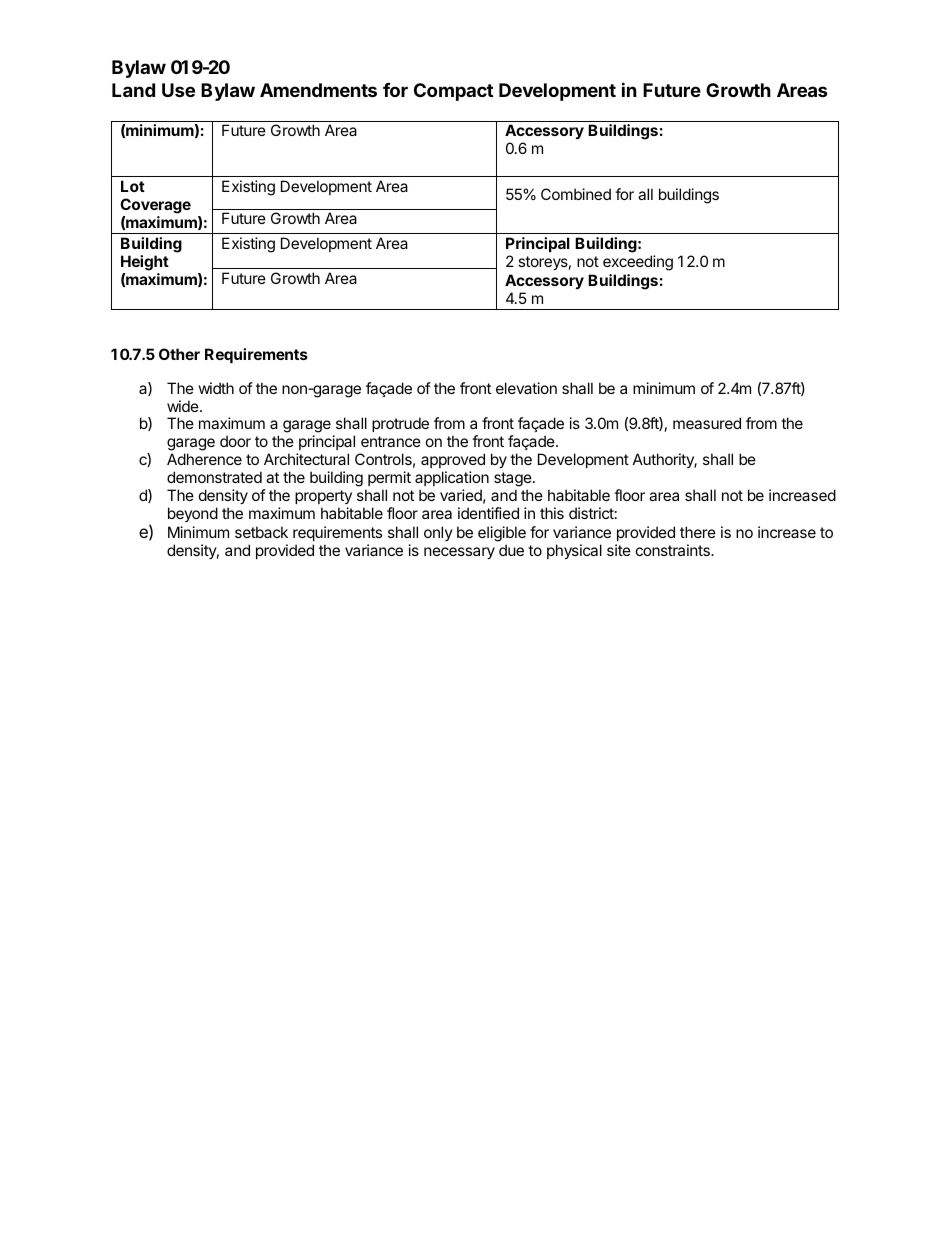 This document has width=952, height=1233. Describe the element at coordinates (178, 90) in the document. I see `Use` at that location.
